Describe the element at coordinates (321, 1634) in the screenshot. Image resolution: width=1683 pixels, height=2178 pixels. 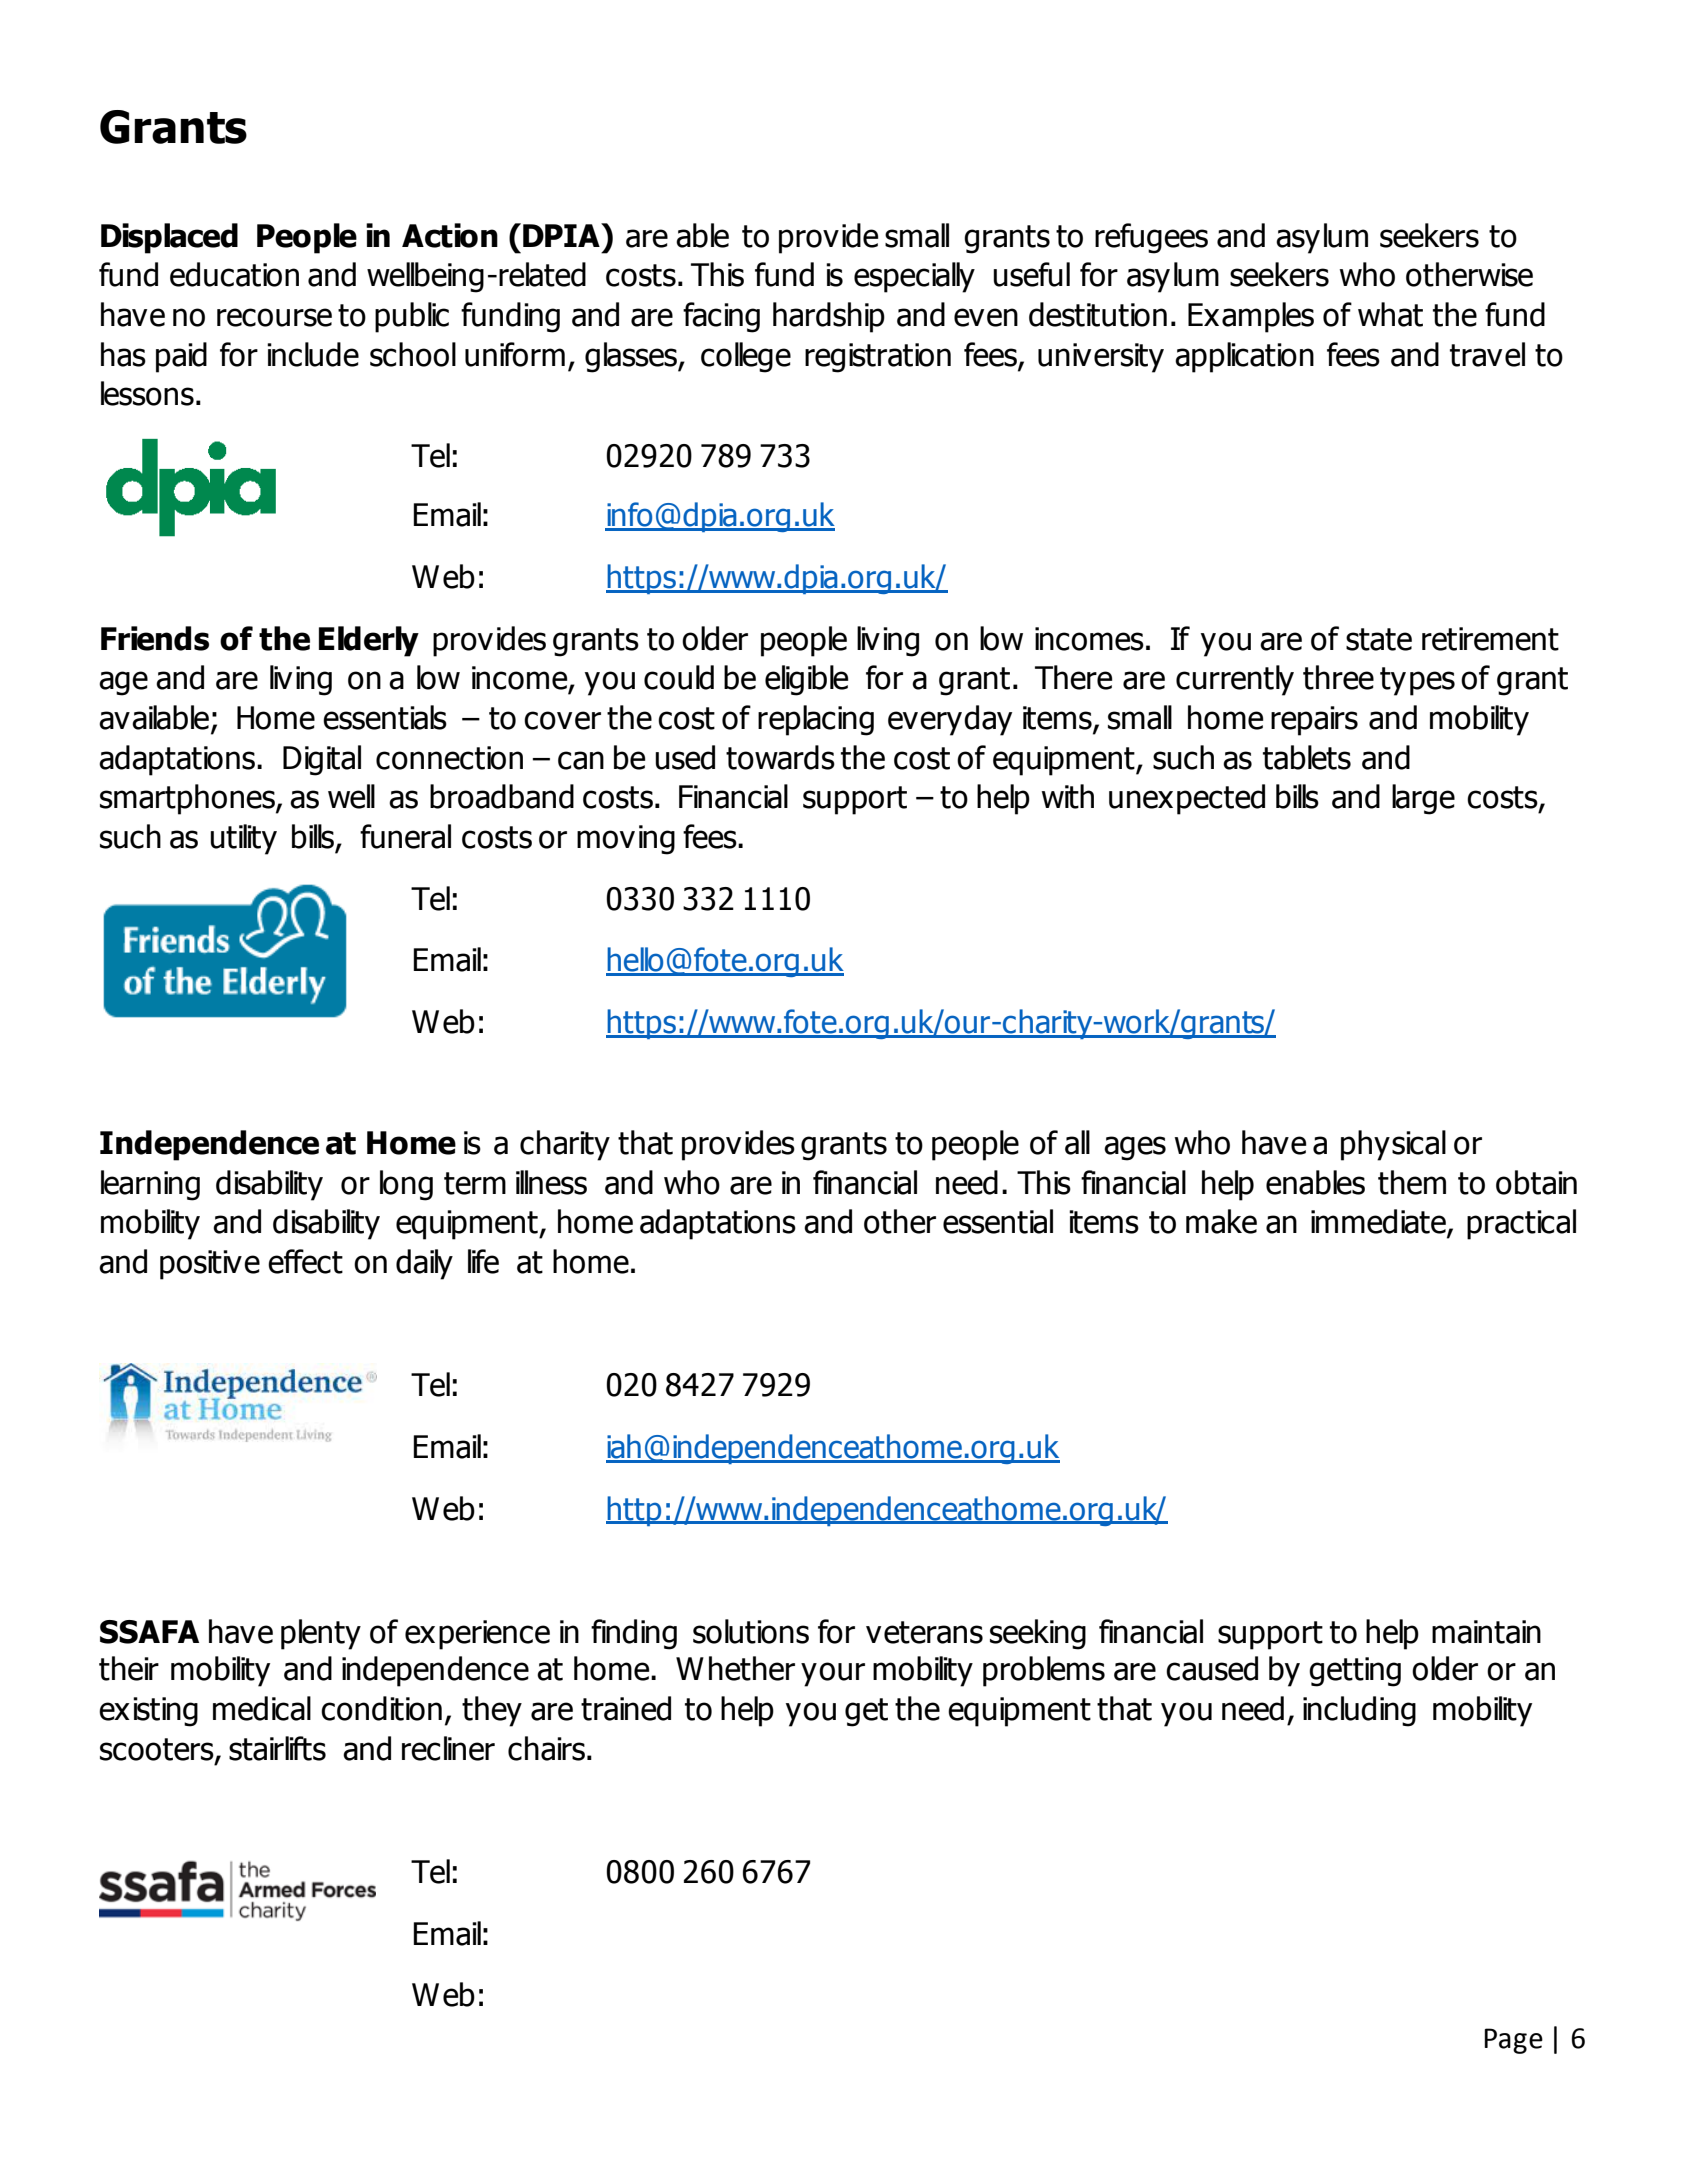
I see `plenty` at that location.
